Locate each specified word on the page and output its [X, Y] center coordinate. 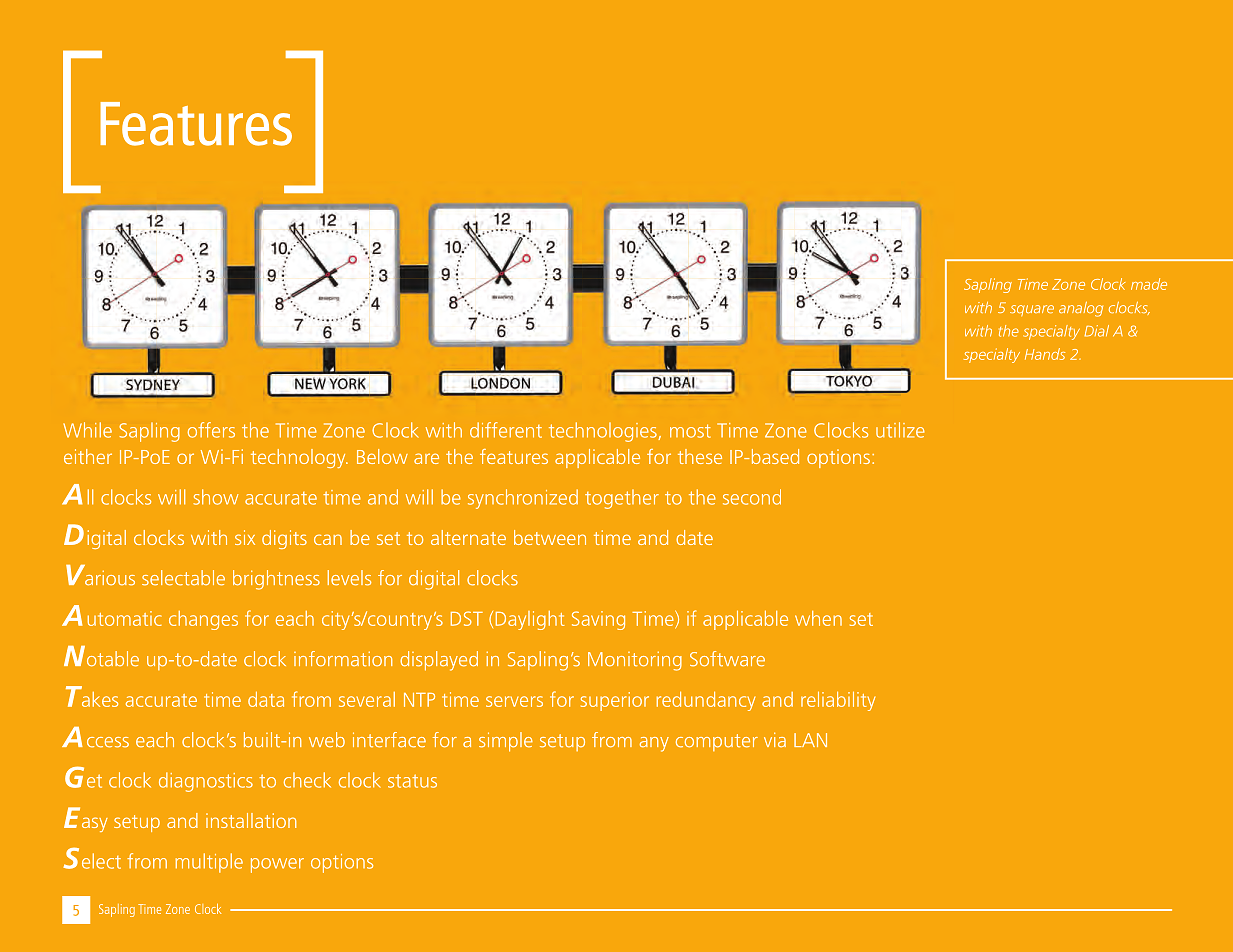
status [412, 781]
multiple [209, 863]
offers [211, 430]
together [622, 499]
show [215, 497]
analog [1081, 309]
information [343, 659]
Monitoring [635, 661]
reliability [838, 701]
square [1032, 310]
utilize [900, 430]
